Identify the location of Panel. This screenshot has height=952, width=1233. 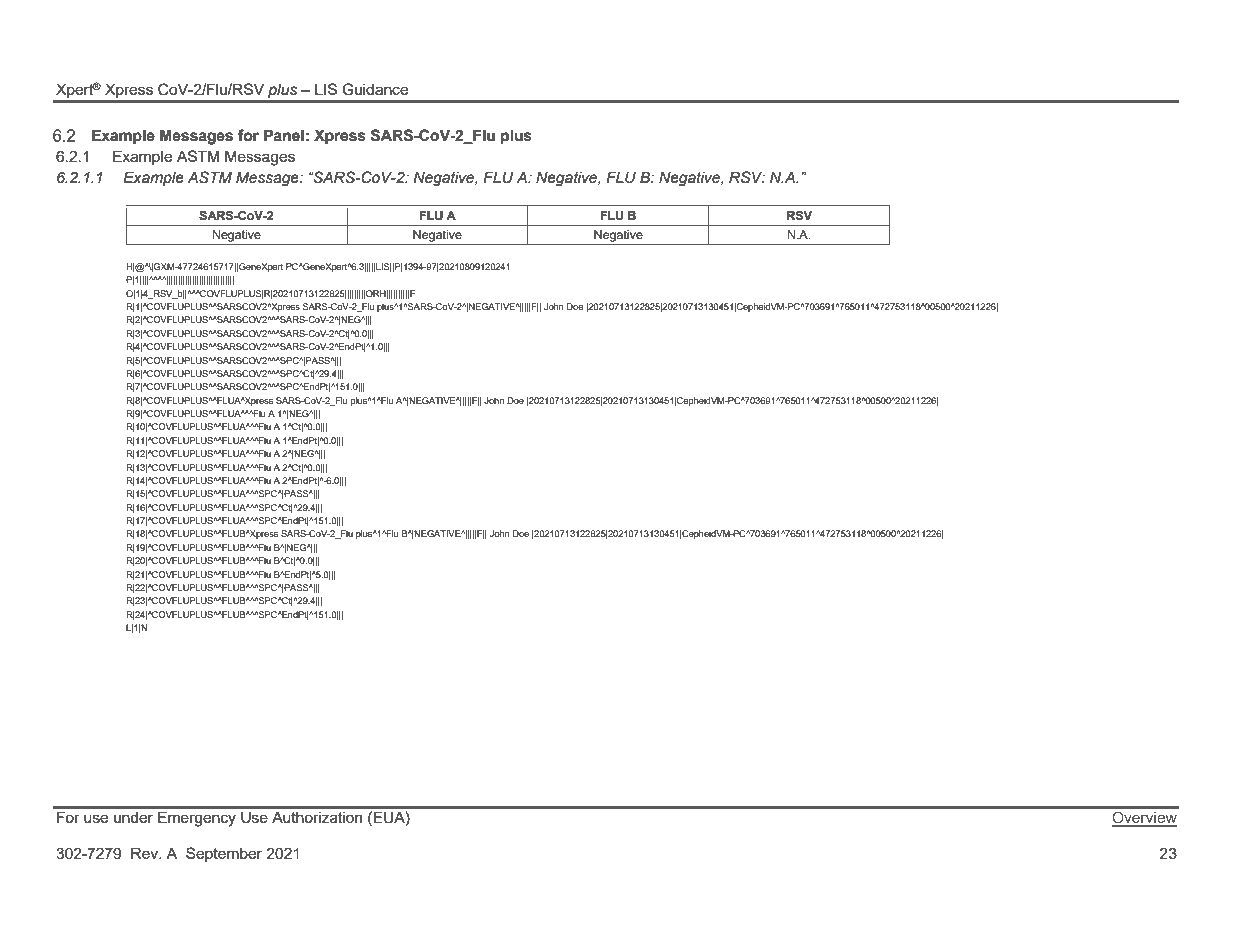
(284, 135).
